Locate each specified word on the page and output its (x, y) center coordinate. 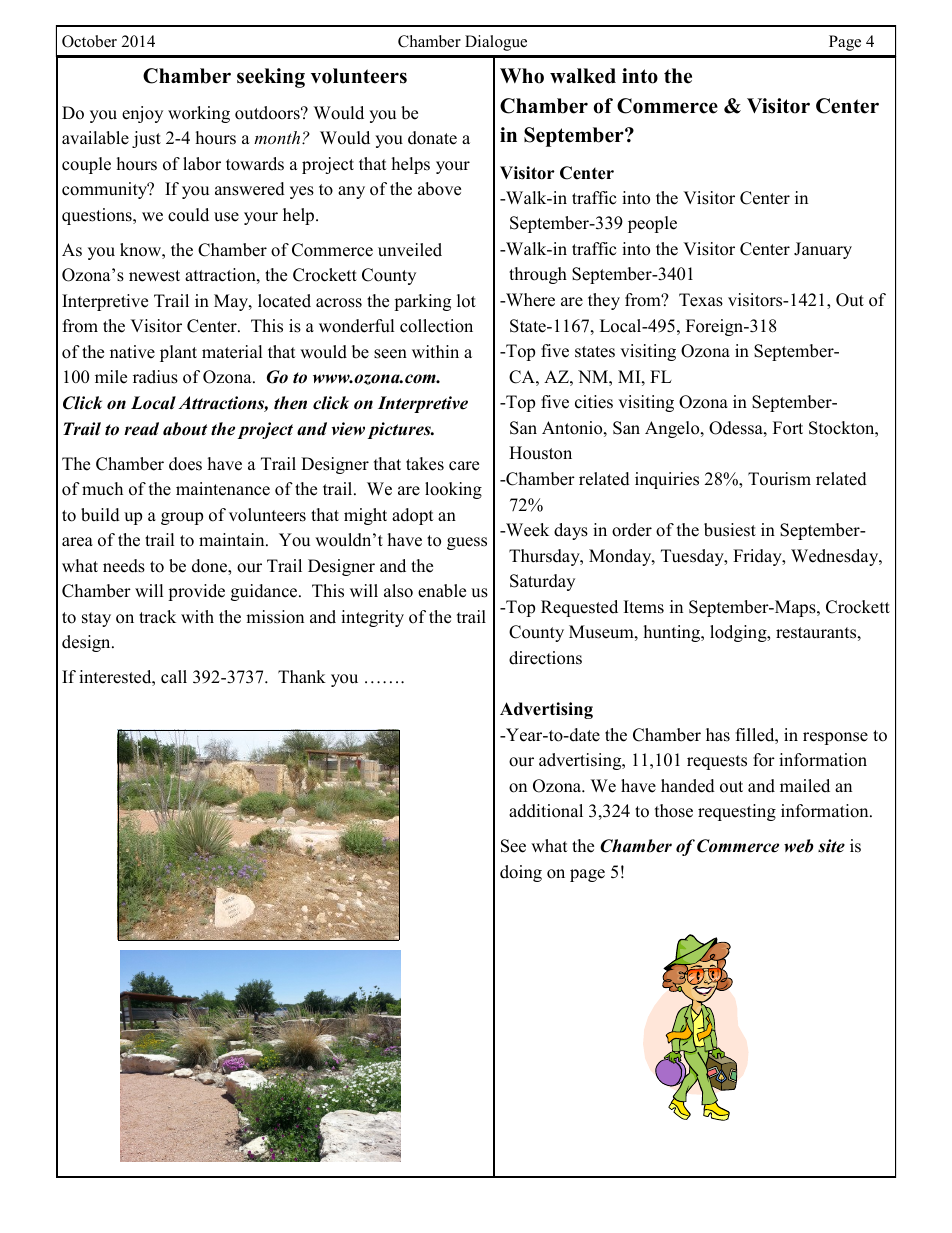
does (185, 464)
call (174, 677)
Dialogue (496, 43)
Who (522, 76)
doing (521, 873)
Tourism (779, 479)
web (799, 846)
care (464, 466)
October (89, 41)
